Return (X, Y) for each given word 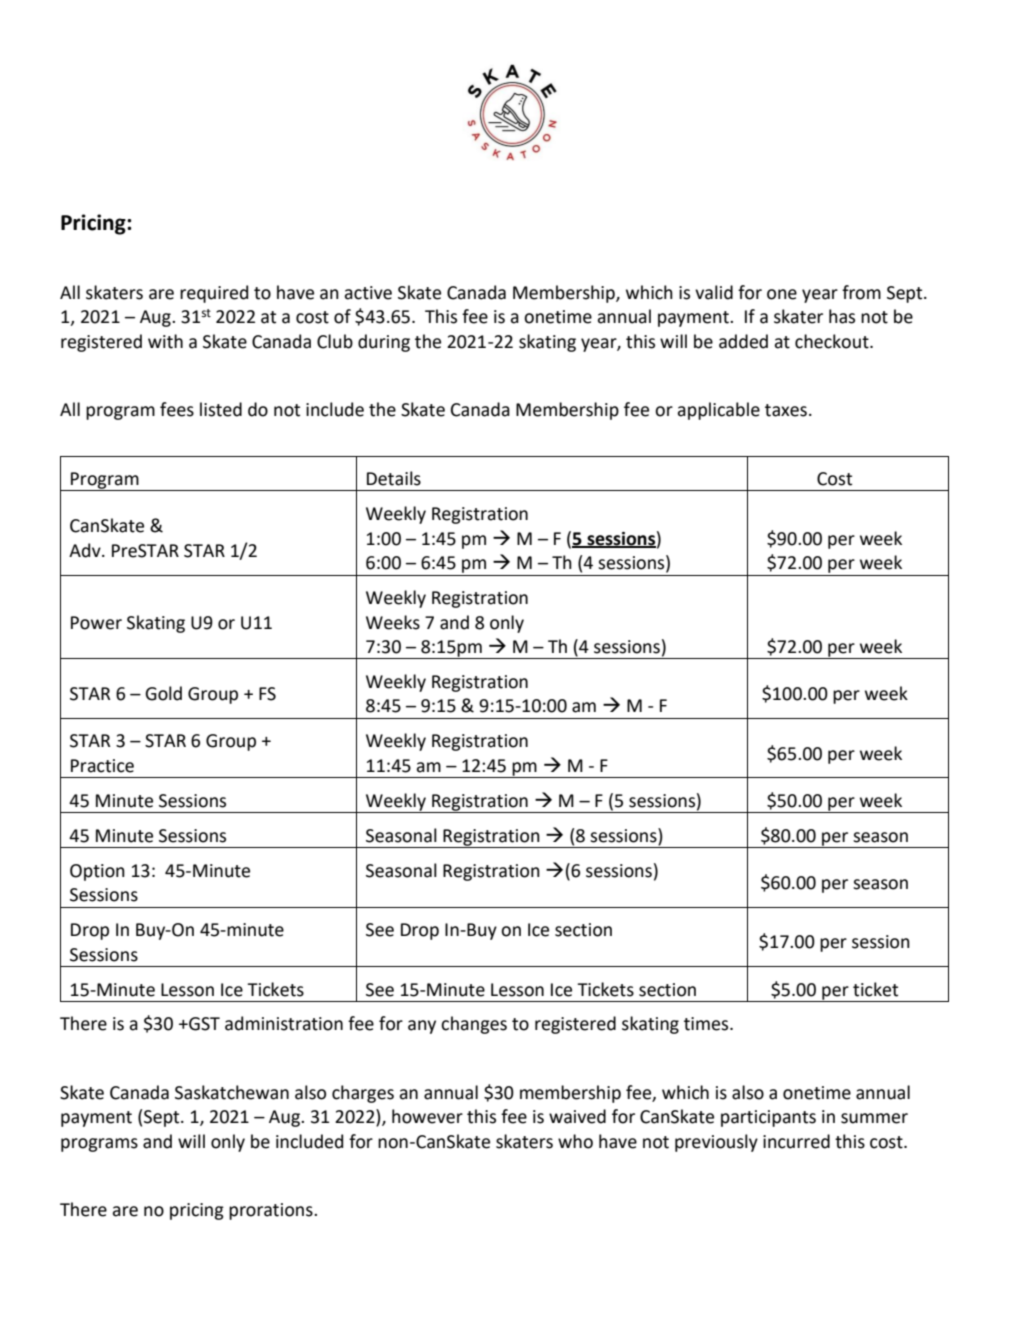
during (384, 343)
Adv (86, 550)
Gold (163, 693)
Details (394, 478)
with (165, 341)
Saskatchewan (232, 1092)
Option (97, 872)
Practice (102, 766)
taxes (786, 410)
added (743, 341)
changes (474, 1025)
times (707, 1024)
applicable (718, 411)
